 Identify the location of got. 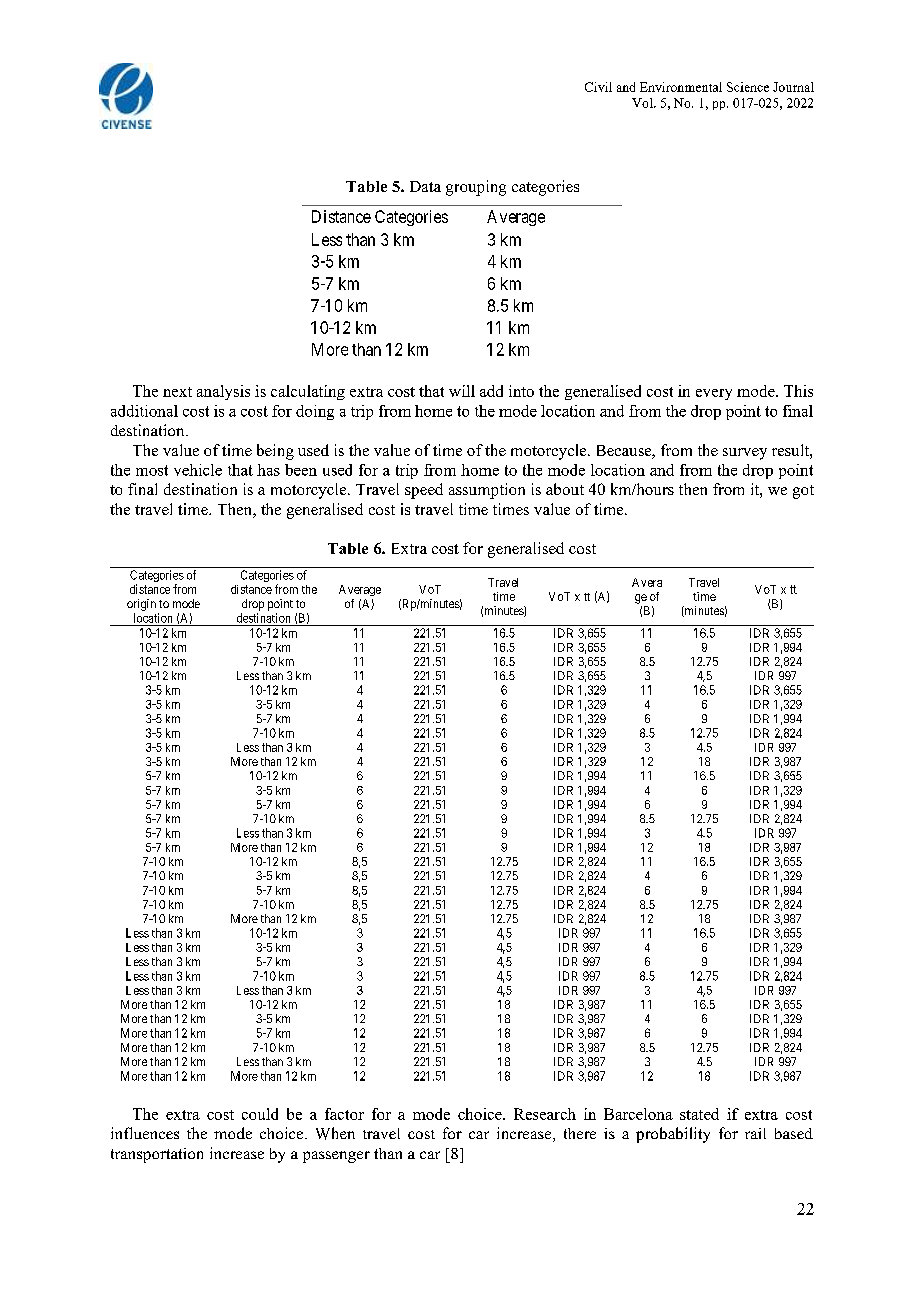
(803, 492).
